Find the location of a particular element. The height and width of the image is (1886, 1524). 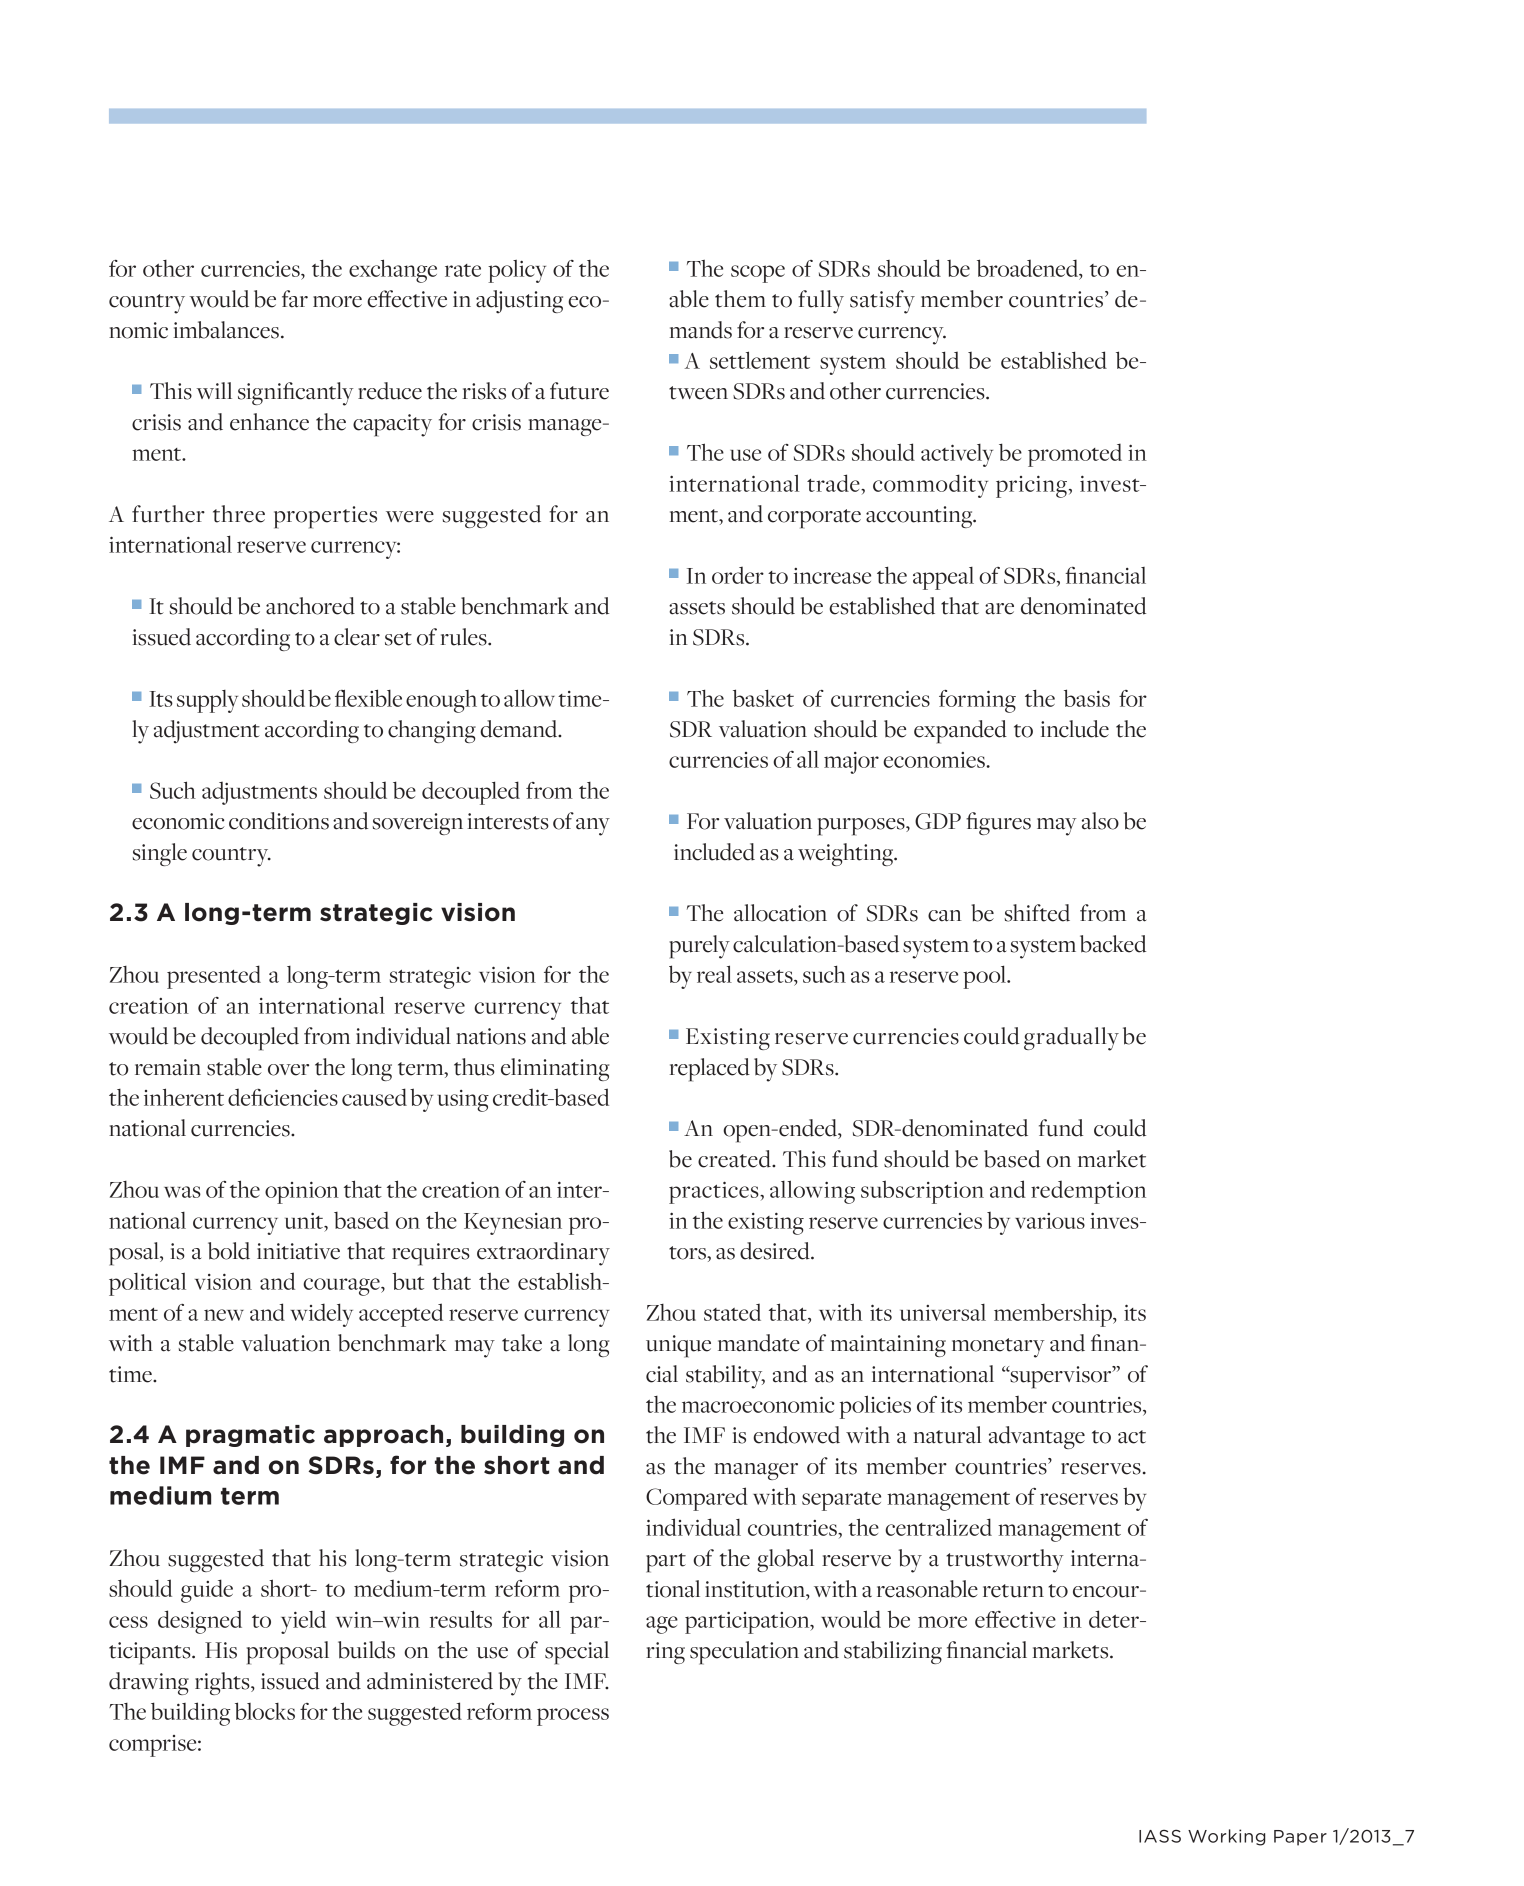

deficiencies is located at coordinates (283, 1097).
